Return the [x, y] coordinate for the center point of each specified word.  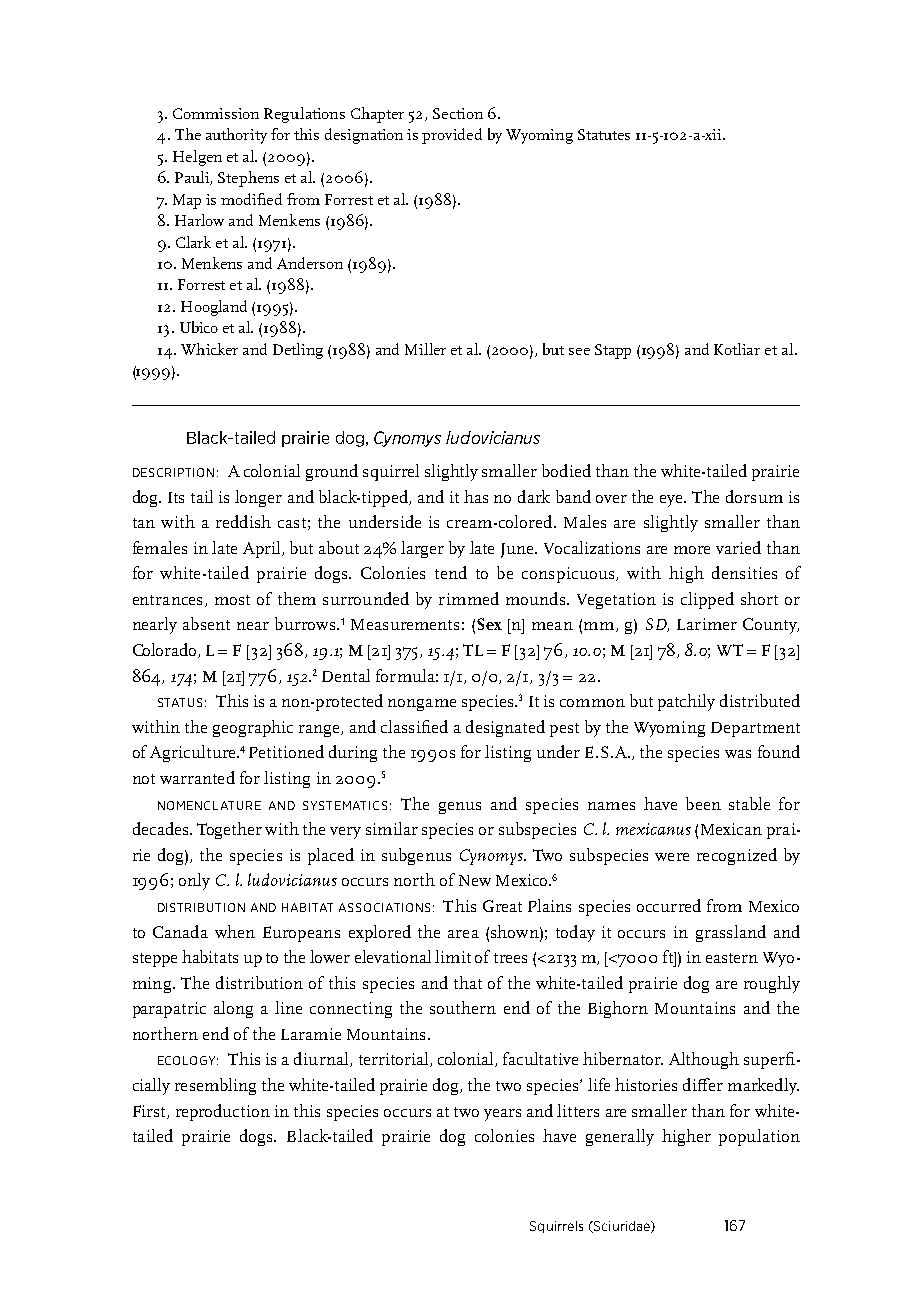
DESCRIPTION [173, 472]
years [502, 1115]
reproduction [223, 1112]
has [476, 496]
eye [673, 501]
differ [703, 1084]
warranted [197, 777]
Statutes [604, 134]
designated [505, 728]
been [703, 803]
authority [236, 136]
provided [452, 136]
